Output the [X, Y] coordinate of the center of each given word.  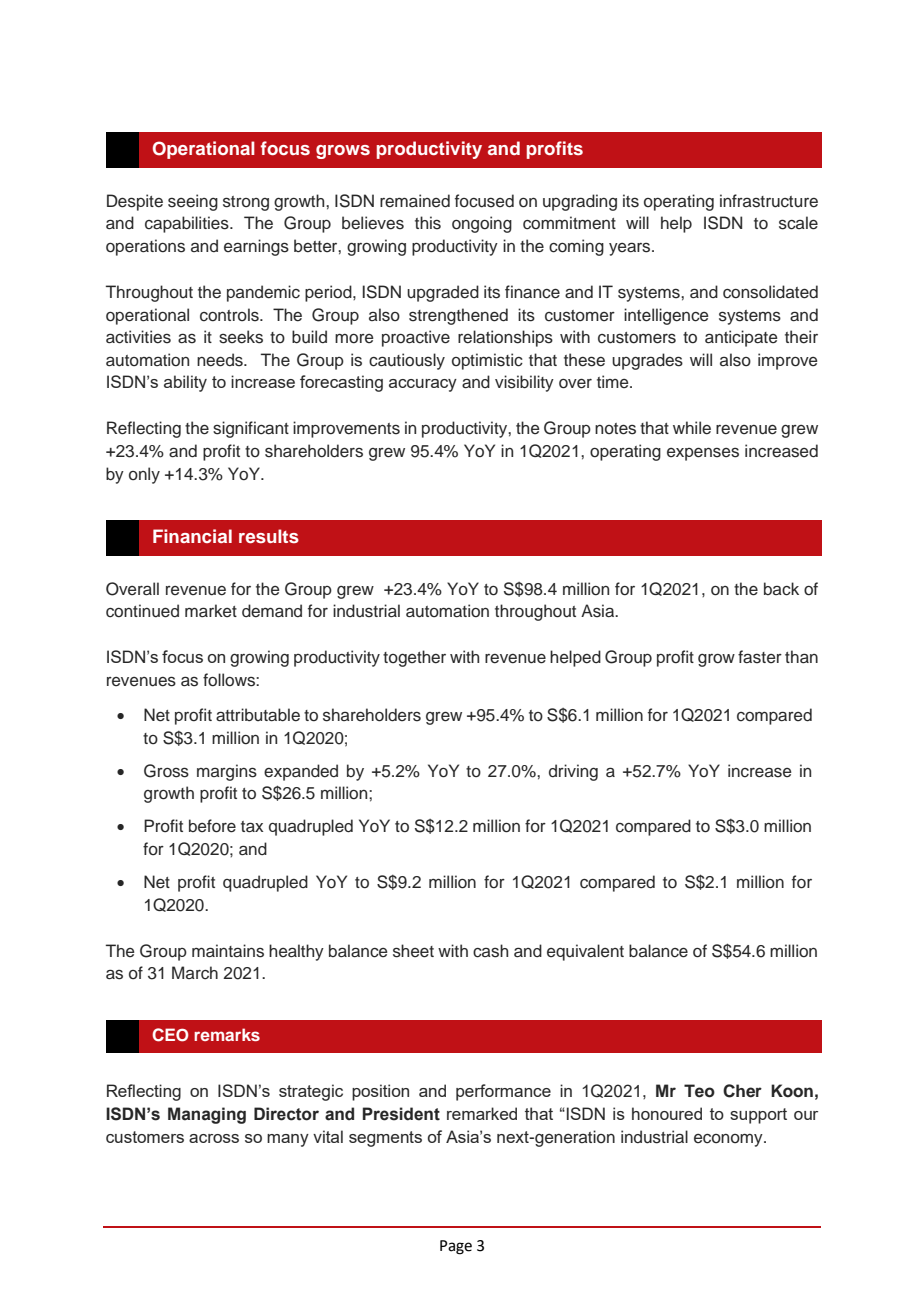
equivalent [585, 952]
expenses [703, 454]
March [195, 973]
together [414, 658]
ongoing [482, 224]
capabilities [188, 224]
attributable [258, 715]
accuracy [423, 385]
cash [490, 951]
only [144, 475]
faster [760, 657]
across [214, 1138]
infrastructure [769, 201]
